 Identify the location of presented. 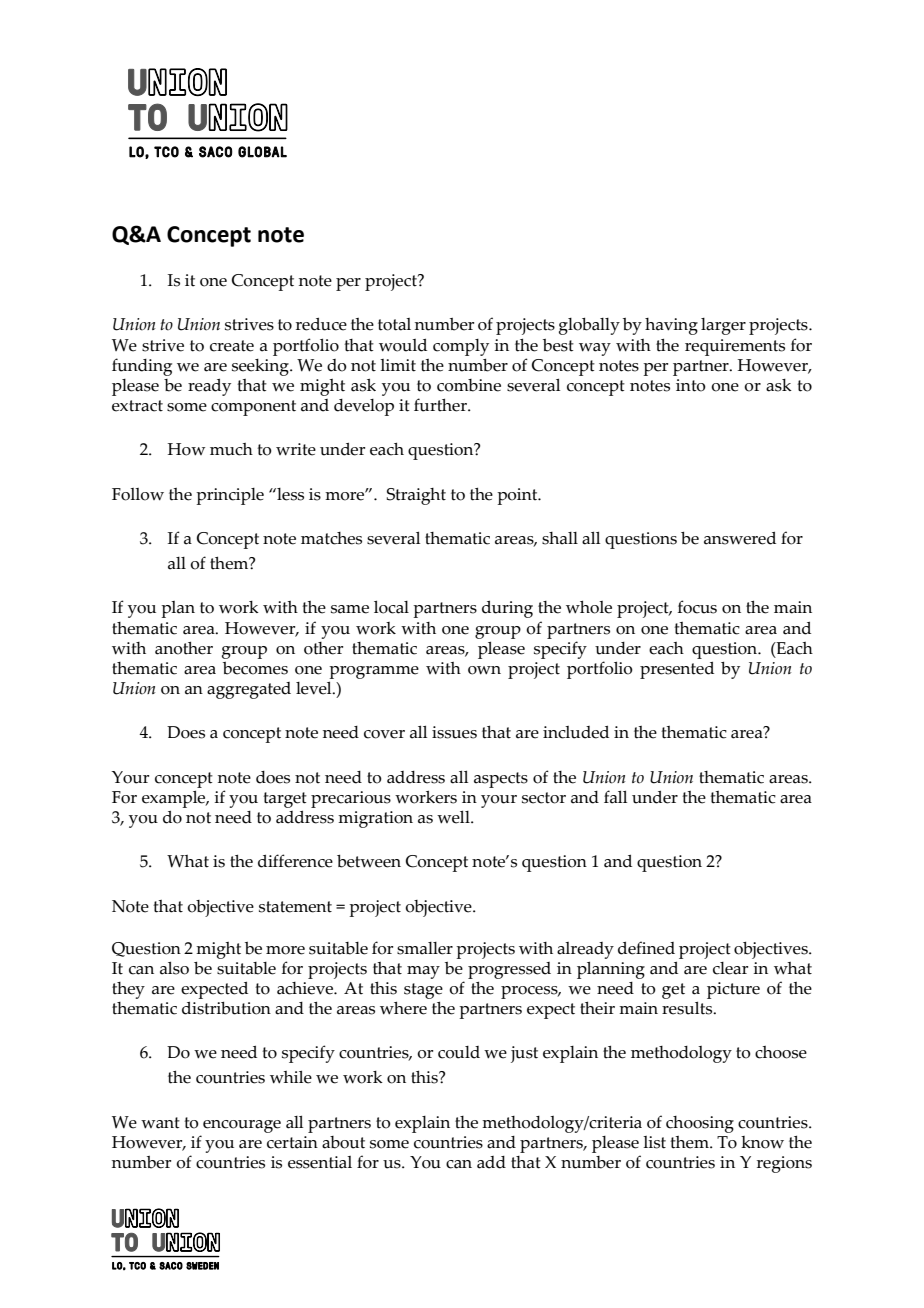
(677, 670).
